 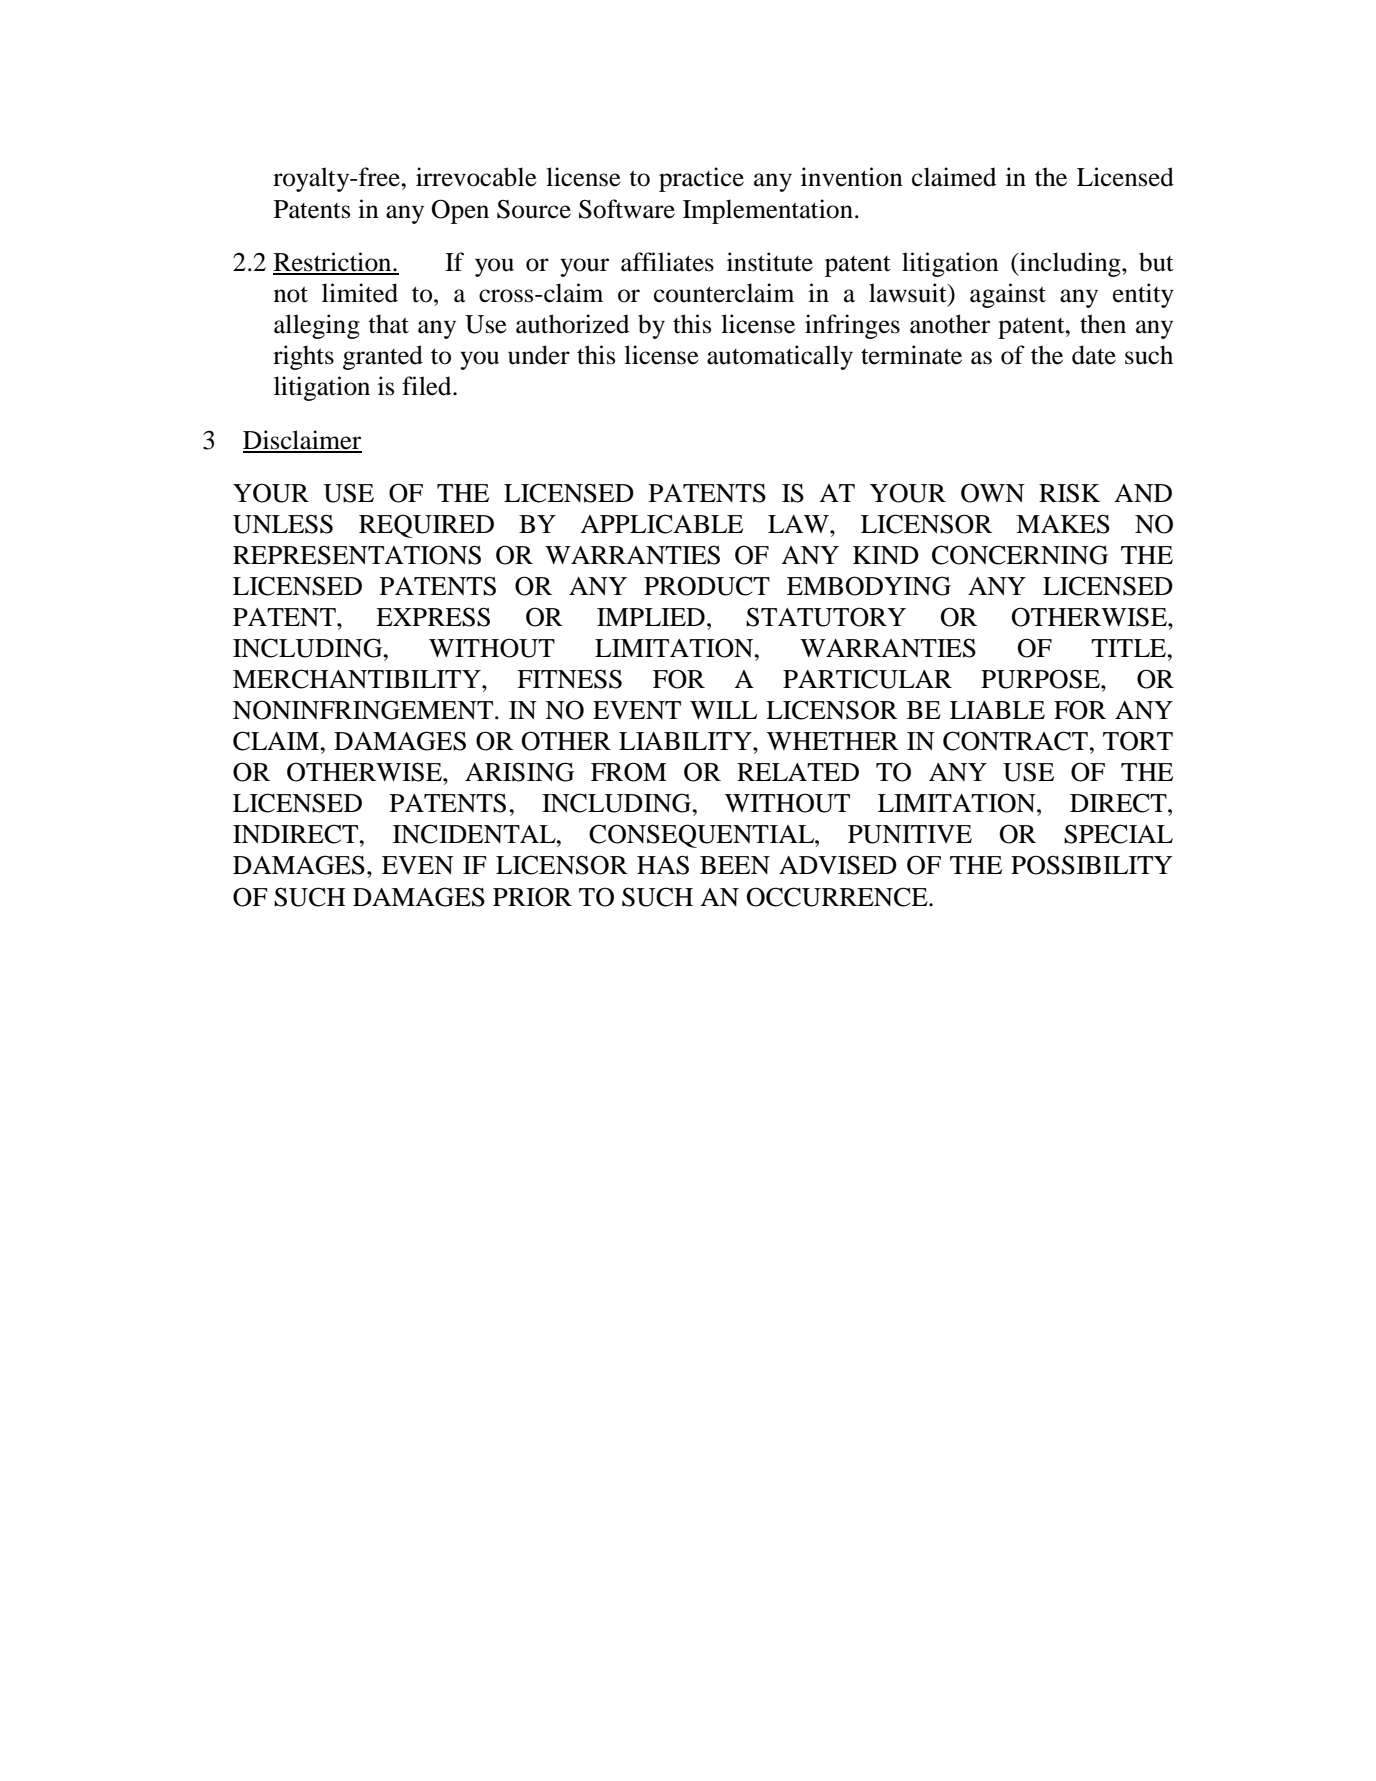 What do you see at coordinates (1156, 262) in the image?
I see `but` at bounding box center [1156, 262].
